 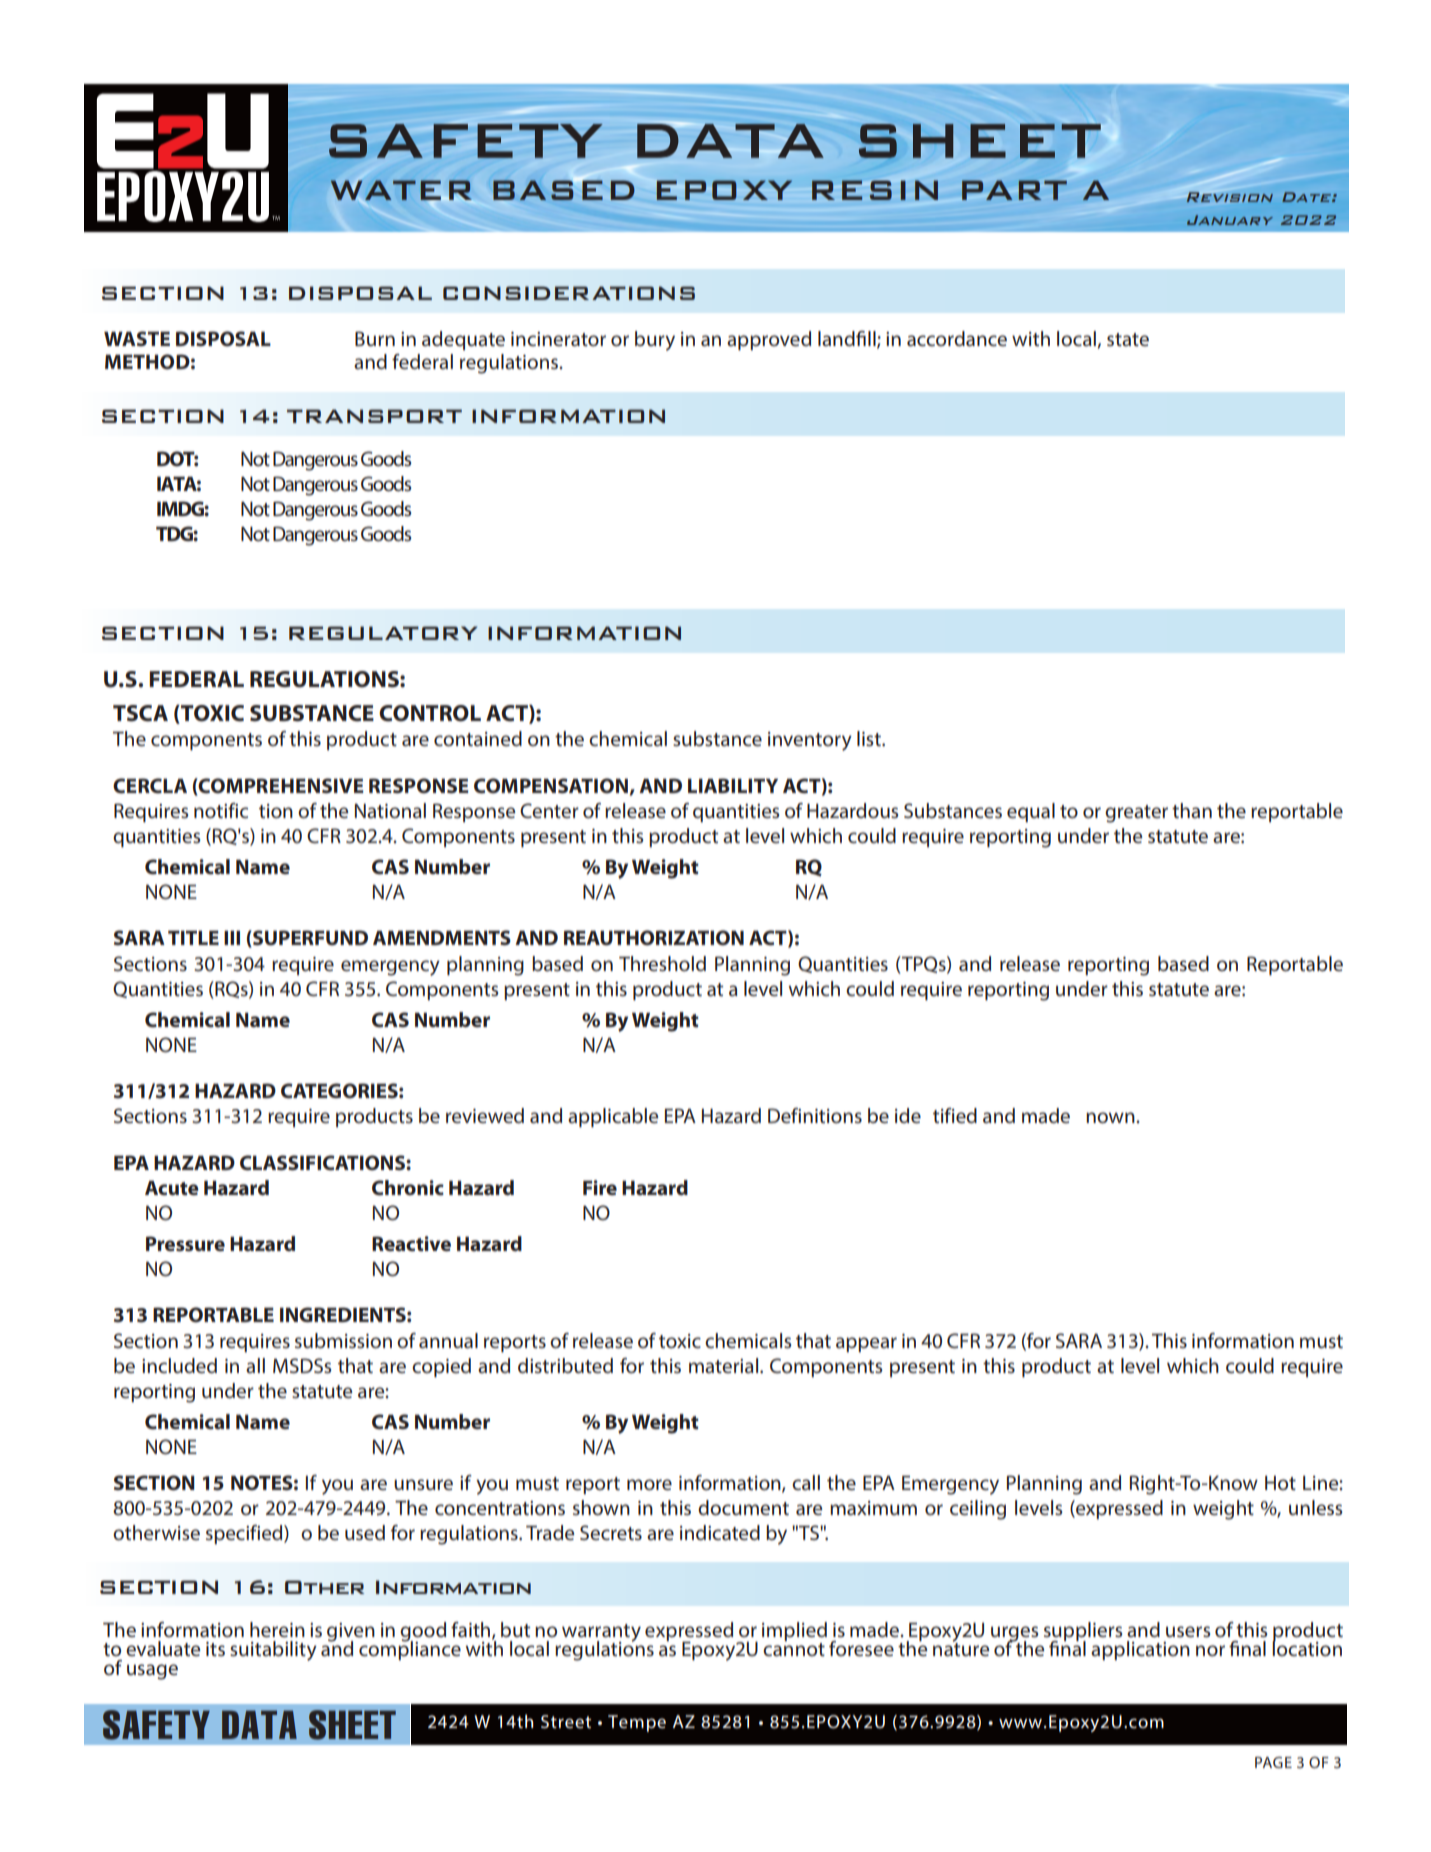 I want to click on state, so click(x=1128, y=339).
